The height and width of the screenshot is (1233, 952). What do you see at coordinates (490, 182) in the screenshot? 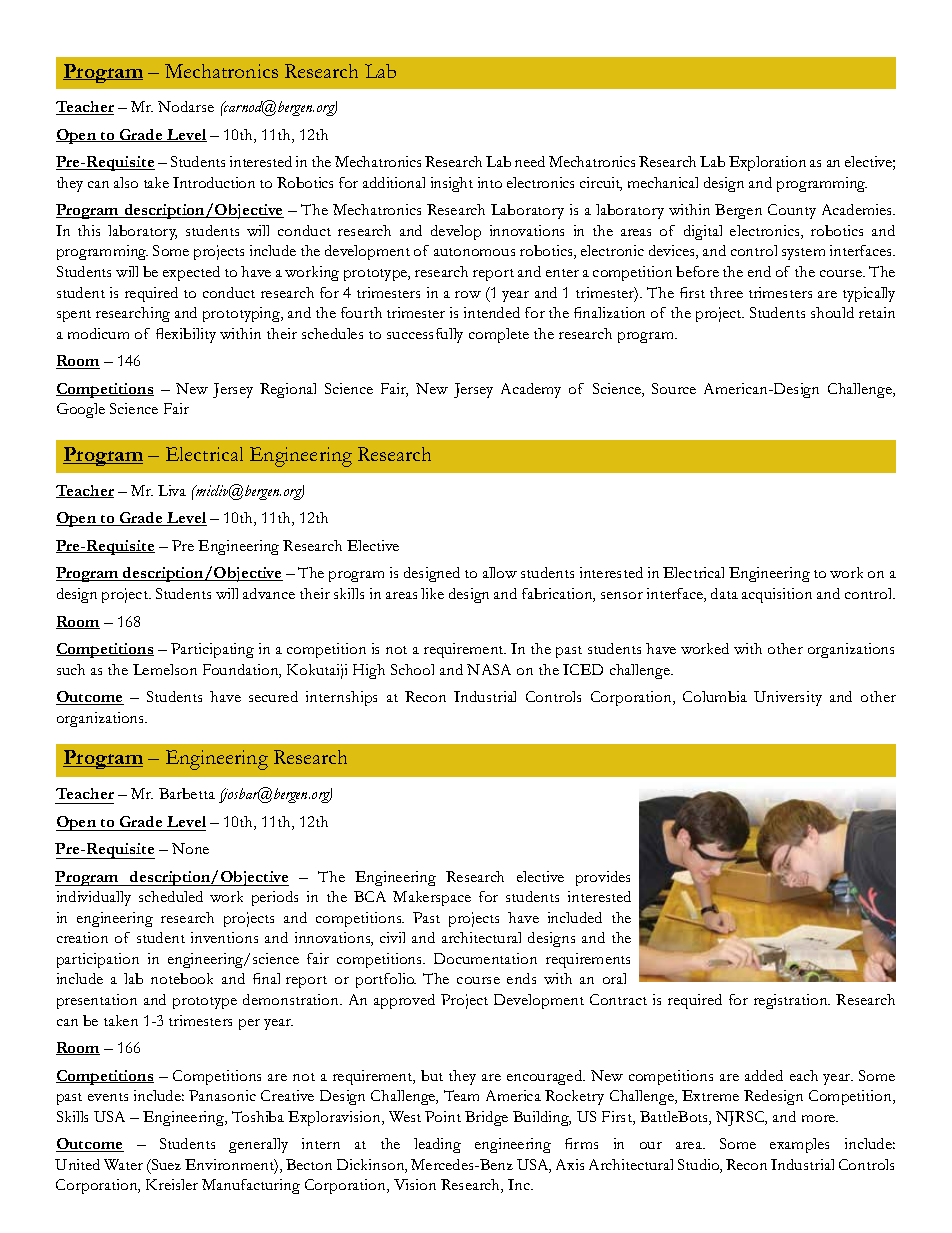
I see `into` at bounding box center [490, 182].
